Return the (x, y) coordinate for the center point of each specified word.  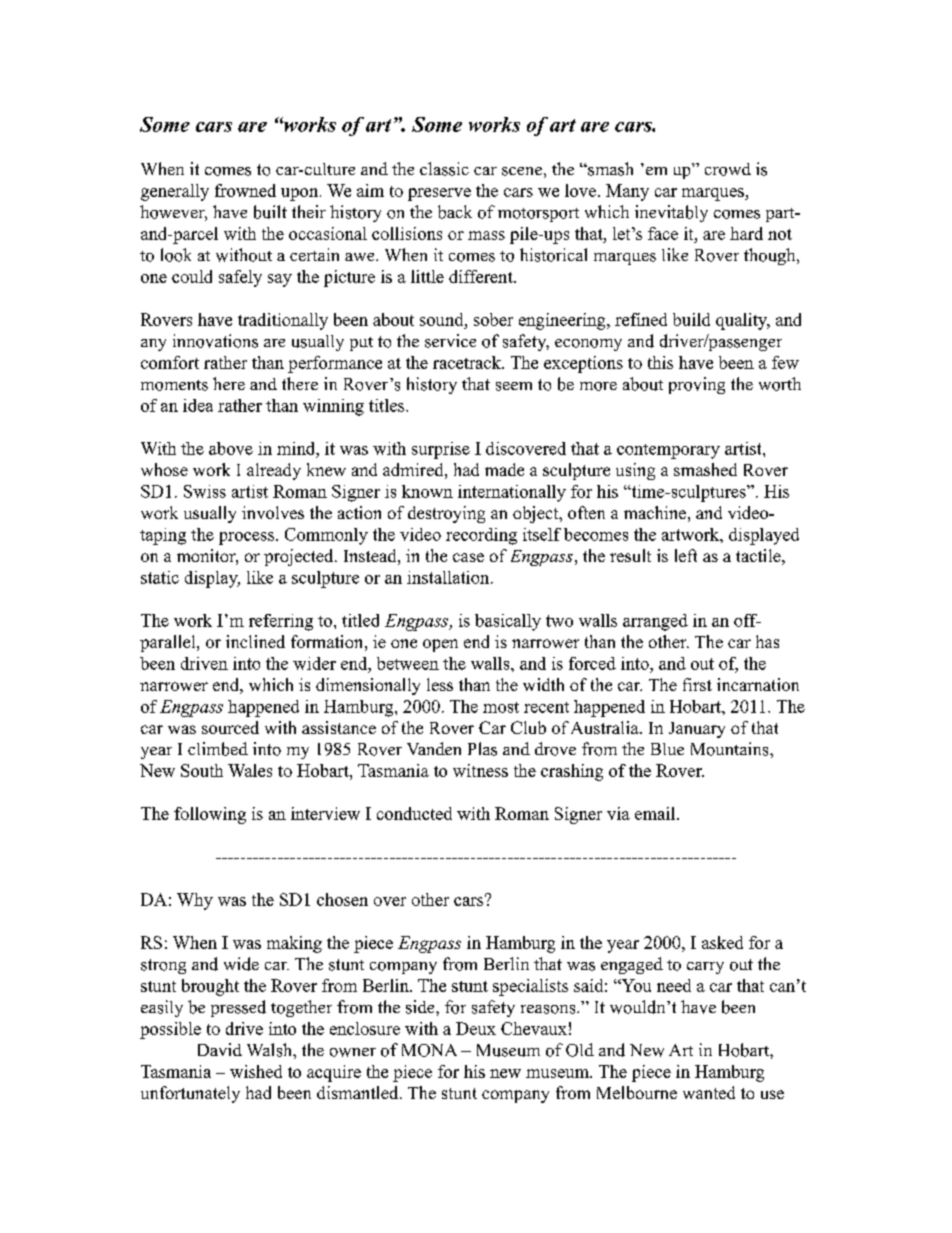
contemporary (668, 451)
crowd (728, 169)
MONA (429, 1050)
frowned (245, 190)
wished (256, 1071)
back (455, 212)
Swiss (205, 491)
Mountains (731, 749)
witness (480, 770)
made (504, 469)
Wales (250, 770)
